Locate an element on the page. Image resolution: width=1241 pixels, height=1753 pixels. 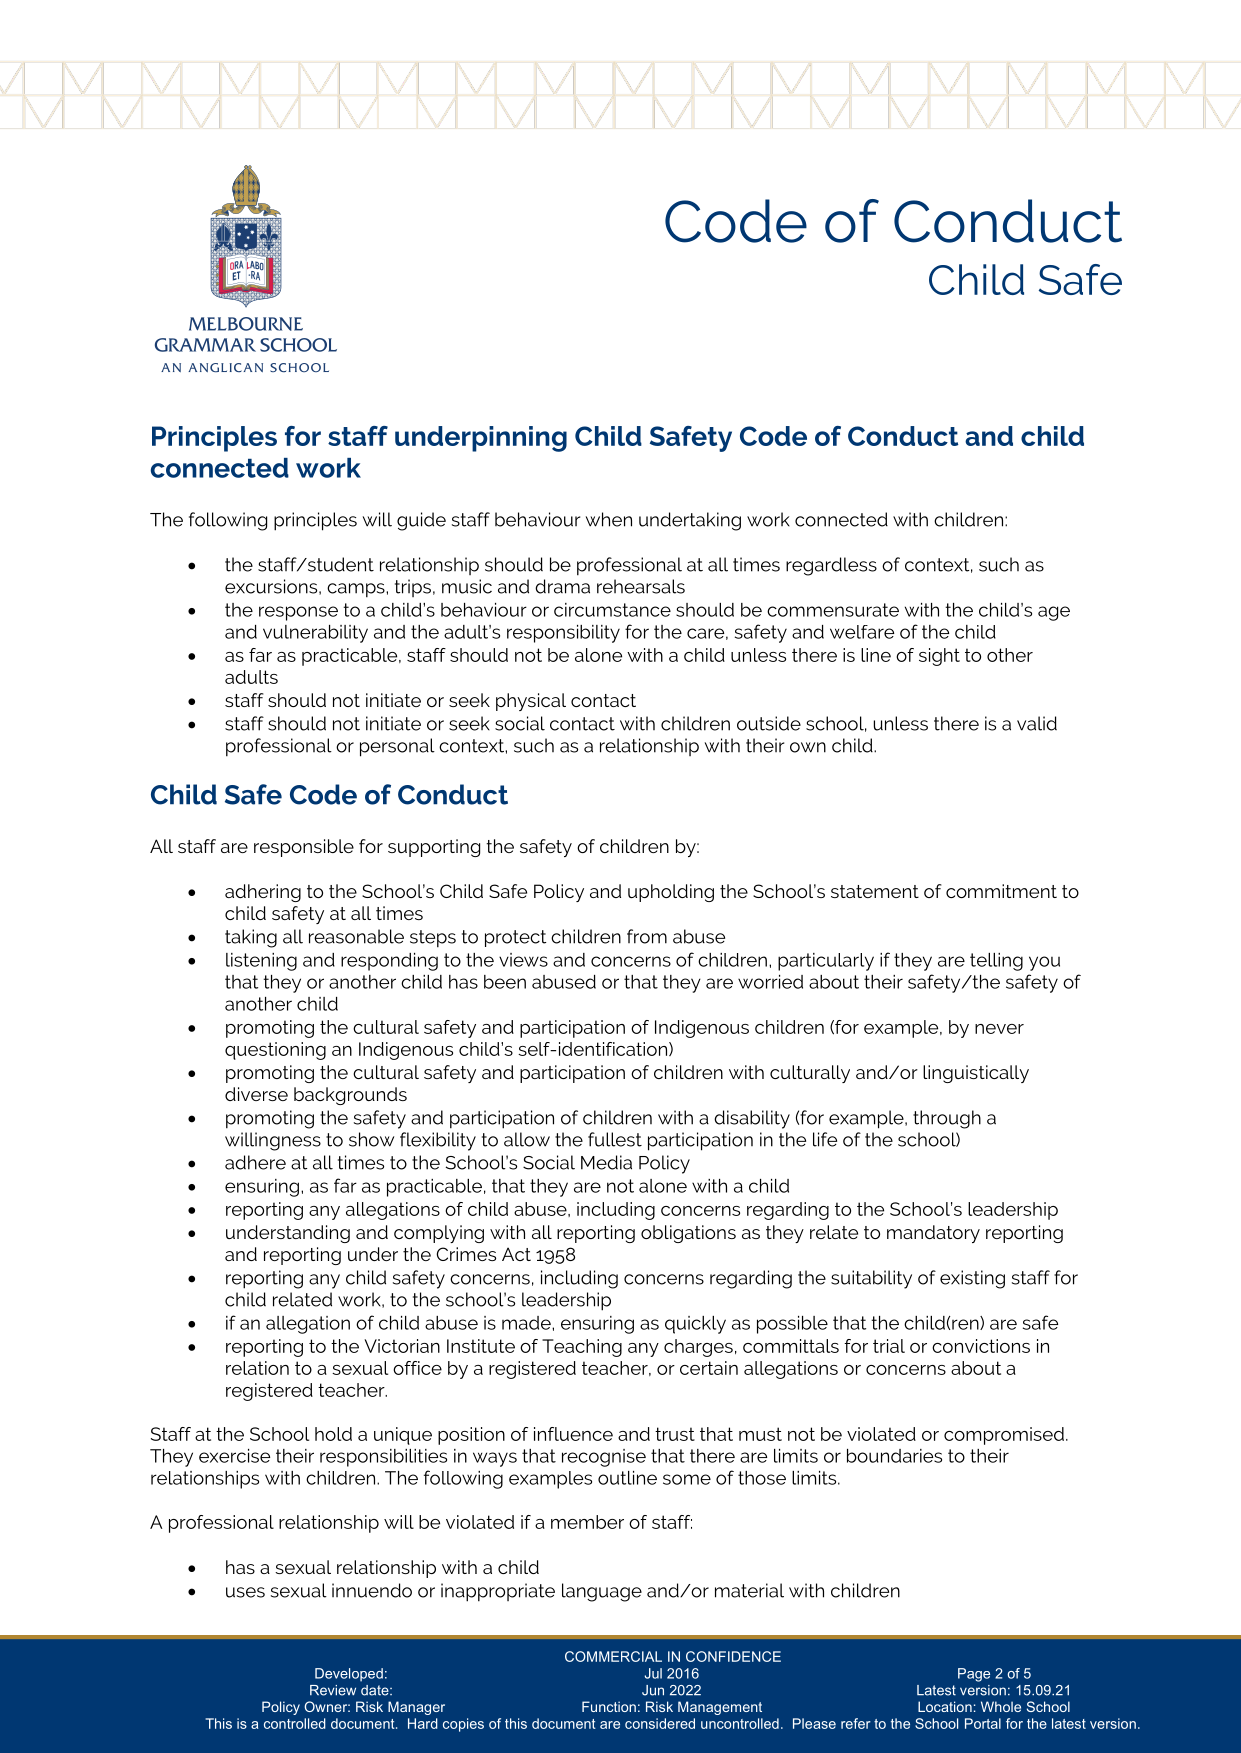
quickly is located at coordinates (695, 1325).
